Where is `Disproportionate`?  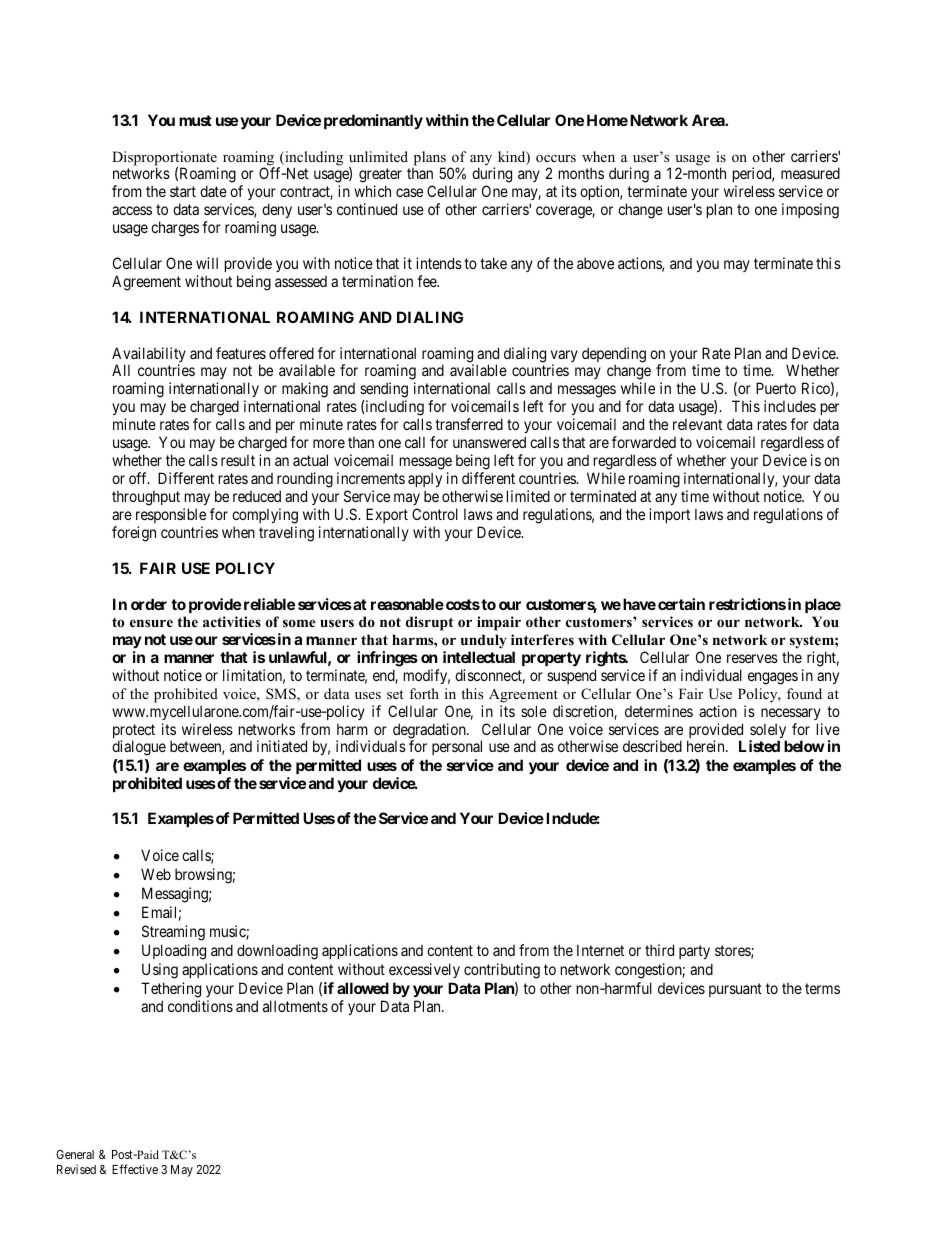
Disproportionate is located at coordinates (165, 159).
